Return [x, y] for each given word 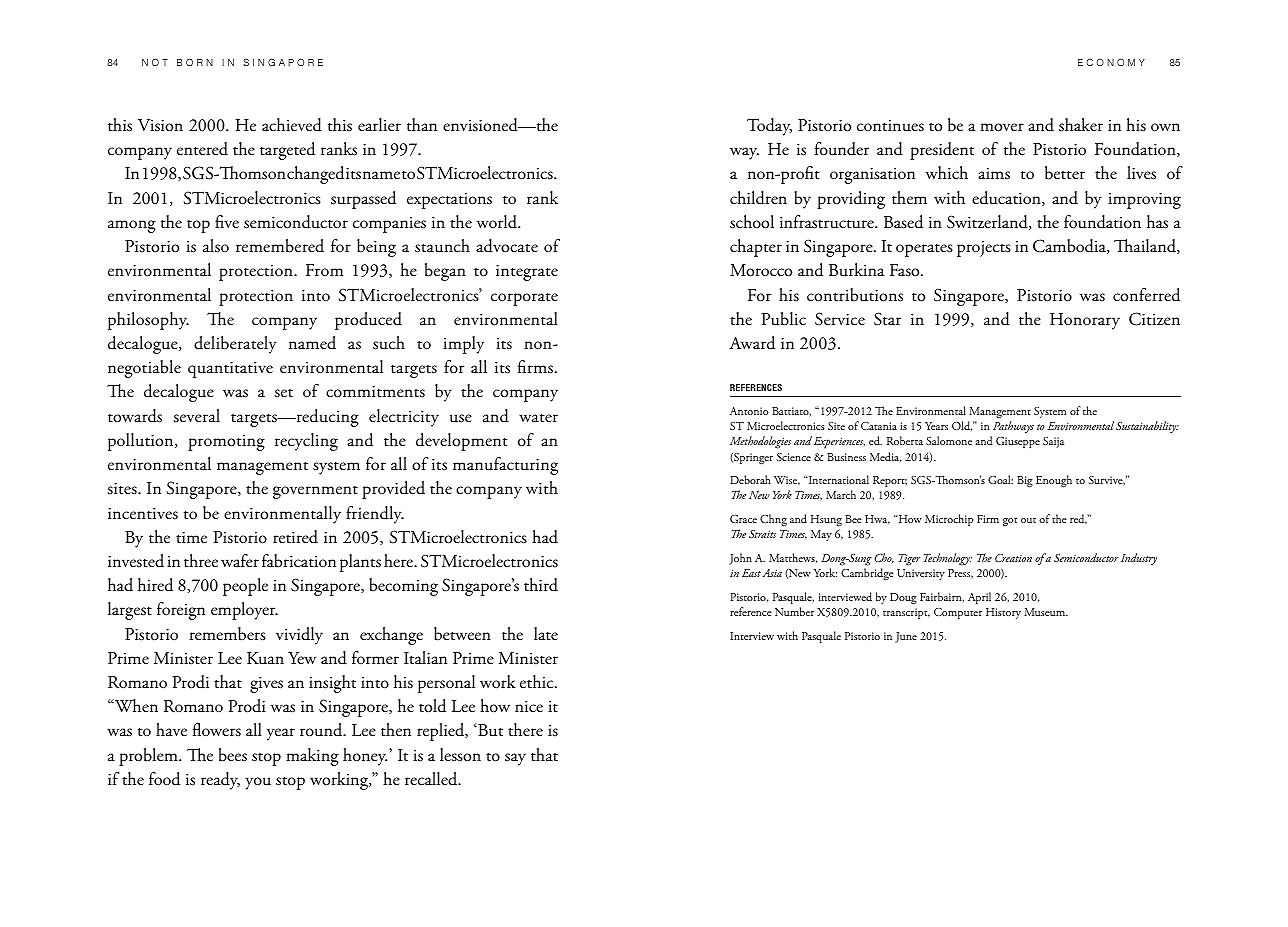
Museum [1046, 612]
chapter [756, 248]
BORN [195, 62]
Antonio [749, 411]
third [541, 585]
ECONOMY [1111, 62]
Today [769, 127]
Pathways [1012, 429]
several [197, 416]
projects [984, 249]
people [245, 587]
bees [233, 755]
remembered [280, 246]
